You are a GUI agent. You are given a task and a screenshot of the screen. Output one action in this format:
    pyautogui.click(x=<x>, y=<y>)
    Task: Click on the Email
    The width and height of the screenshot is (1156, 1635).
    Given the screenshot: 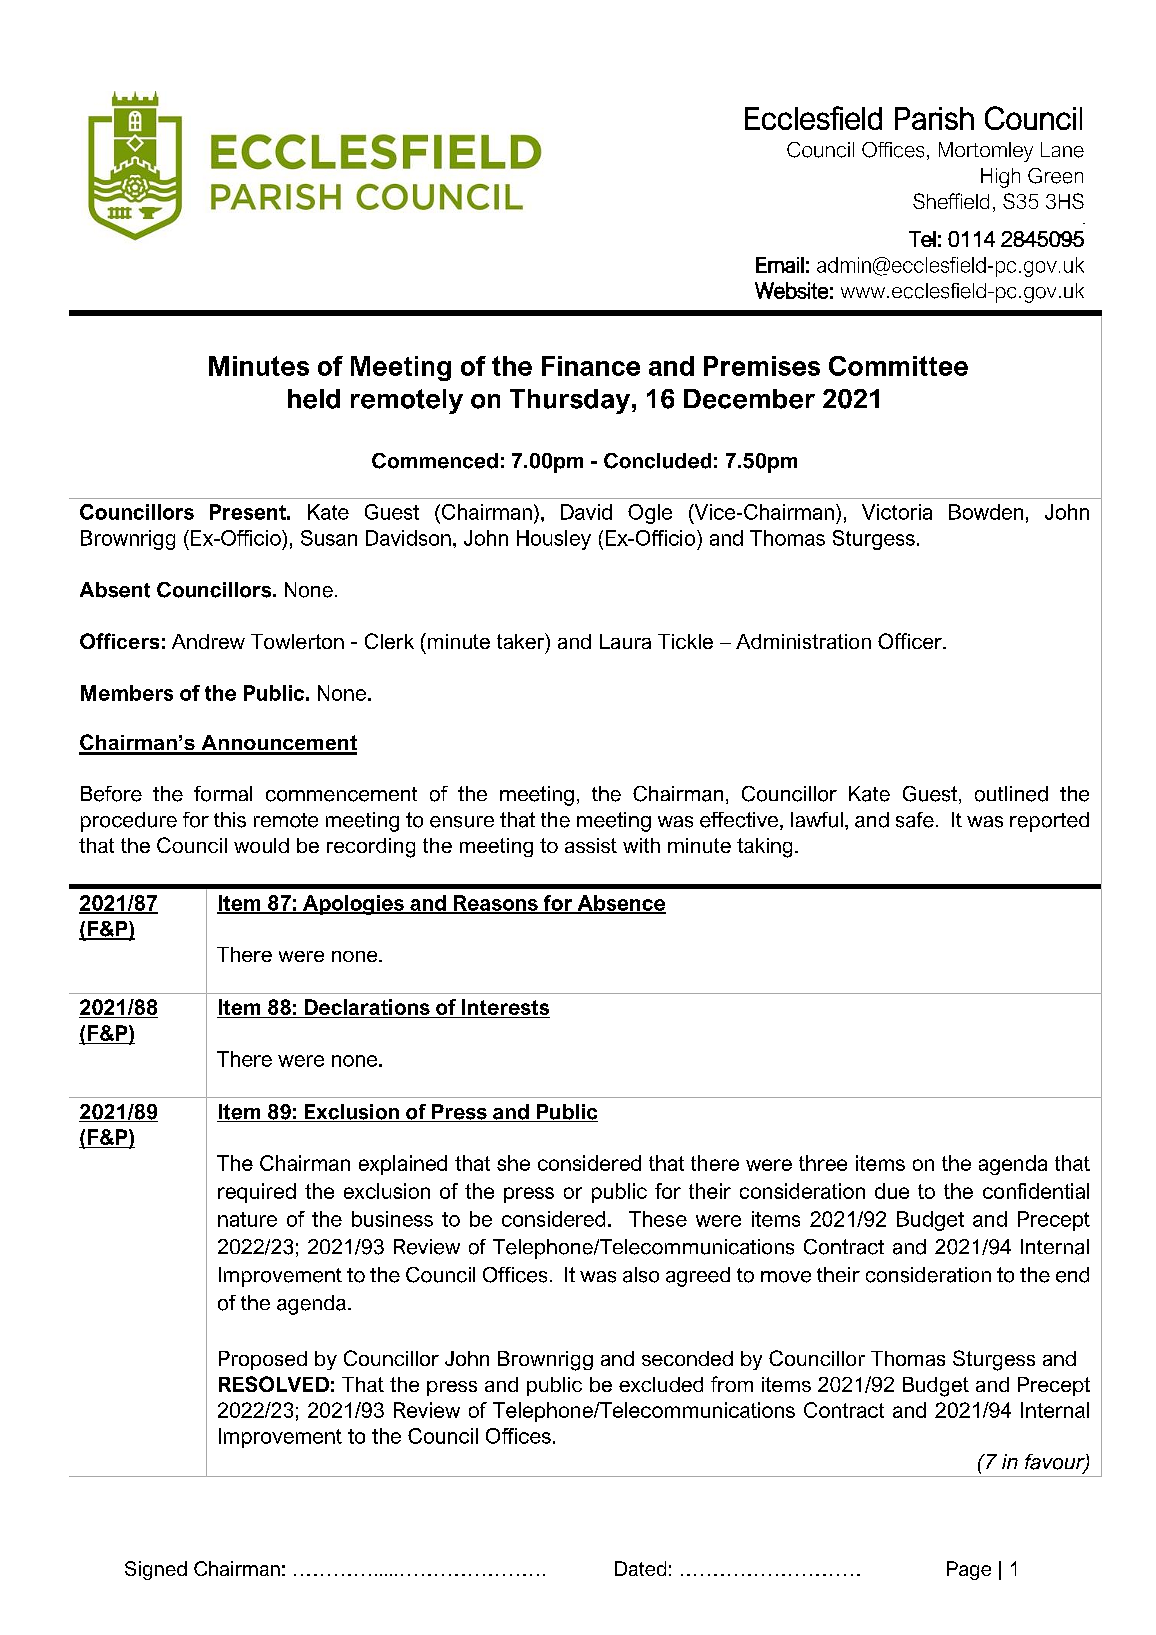 What is the action you would take?
    pyautogui.click(x=780, y=265)
